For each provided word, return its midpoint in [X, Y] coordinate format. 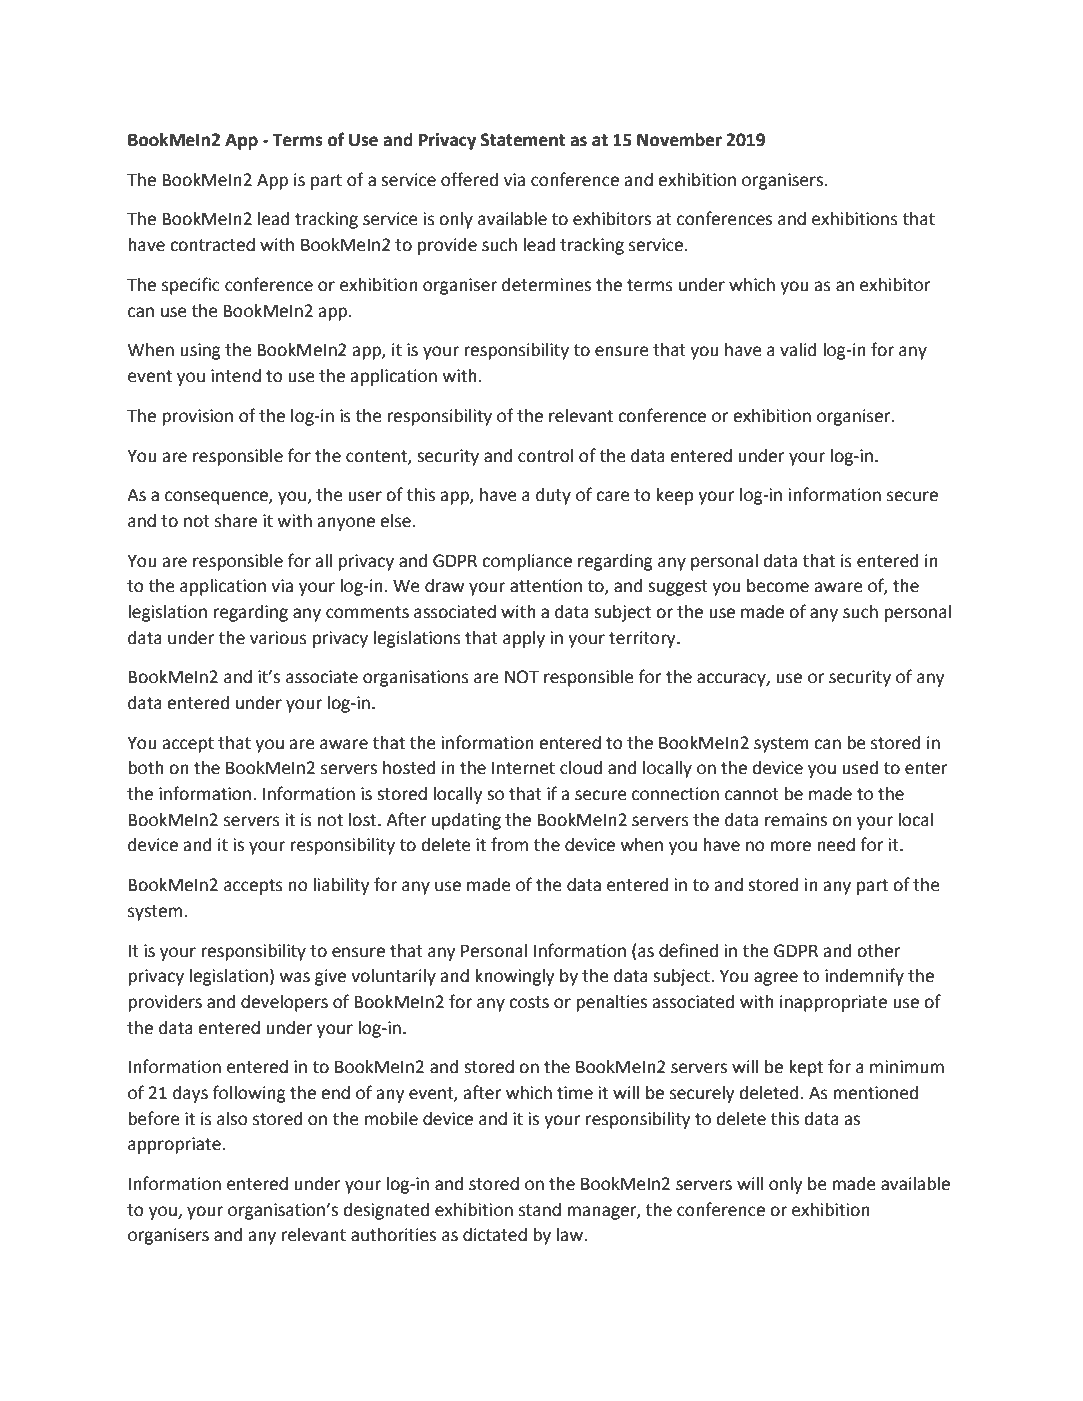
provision [197, 417]
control [545, 456]
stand [540, 1210]
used [860, 768]
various [278, 638]
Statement [523, 140]
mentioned [875, 1093]
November [679, 140]
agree [776, 979]
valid [798, 350]
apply [524, 639]
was [294, 977]
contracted [212, 245]
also [232, 1119]
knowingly [515, 977]
